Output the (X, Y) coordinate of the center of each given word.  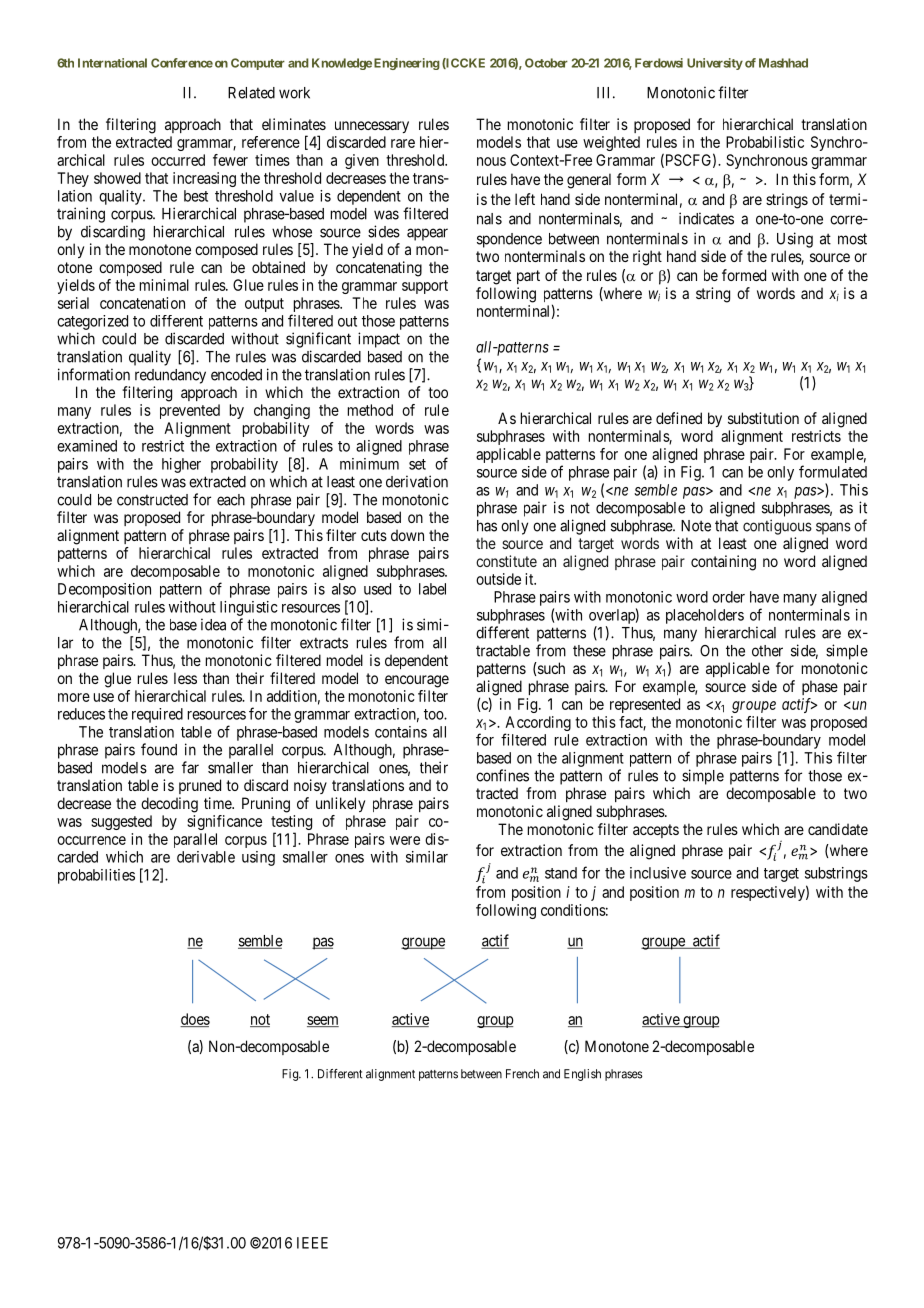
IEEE (312, 1243)
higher (181, 465)
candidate (838, 829)
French (522, 1074)
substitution (763, 418)
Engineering (407, 64)
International (112, 63)
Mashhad (783, 63)
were (405, 840)
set (417, 464)
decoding (169, 805)
